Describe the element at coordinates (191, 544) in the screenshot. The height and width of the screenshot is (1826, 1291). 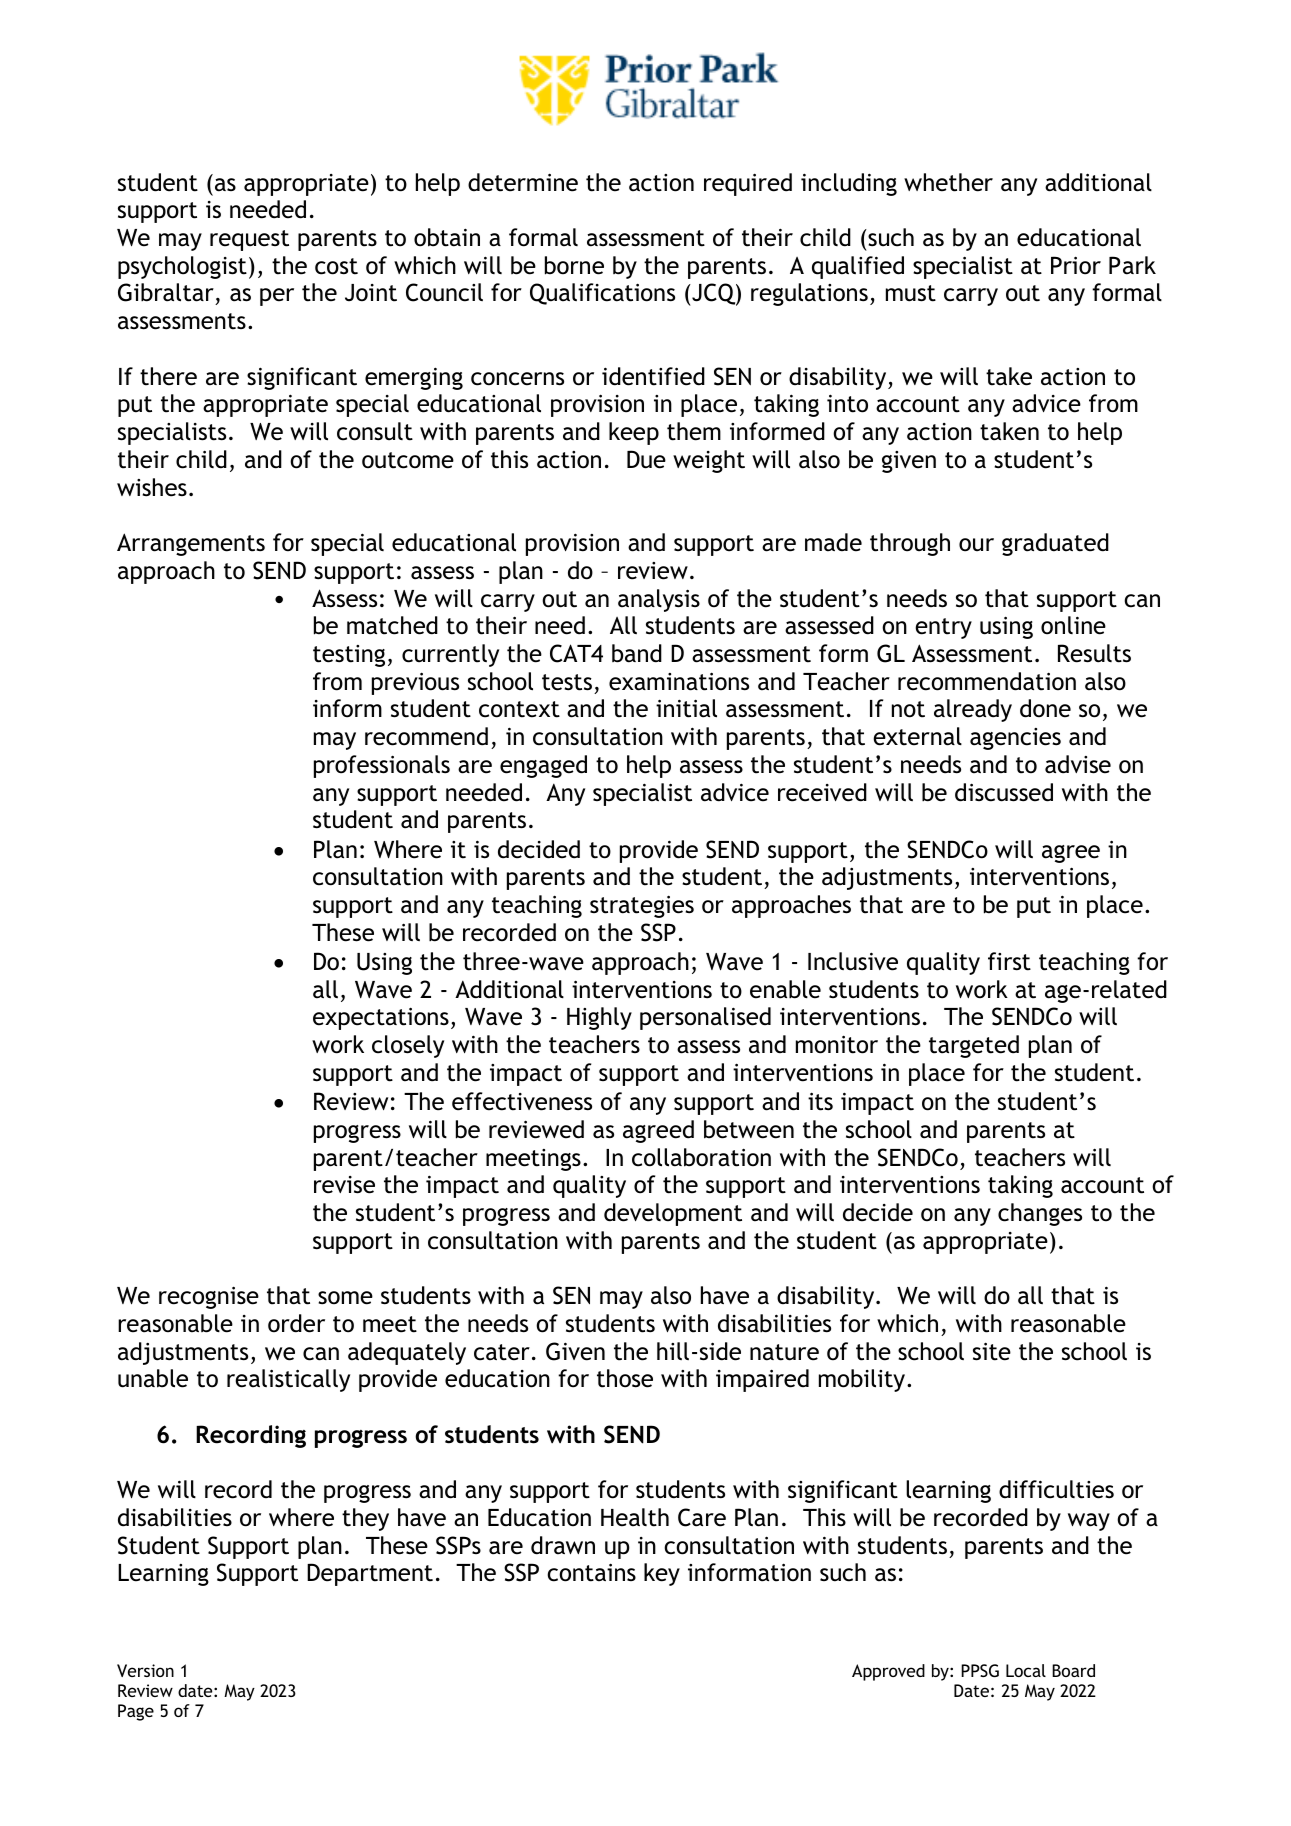
I see `Arrangements` at that location.
